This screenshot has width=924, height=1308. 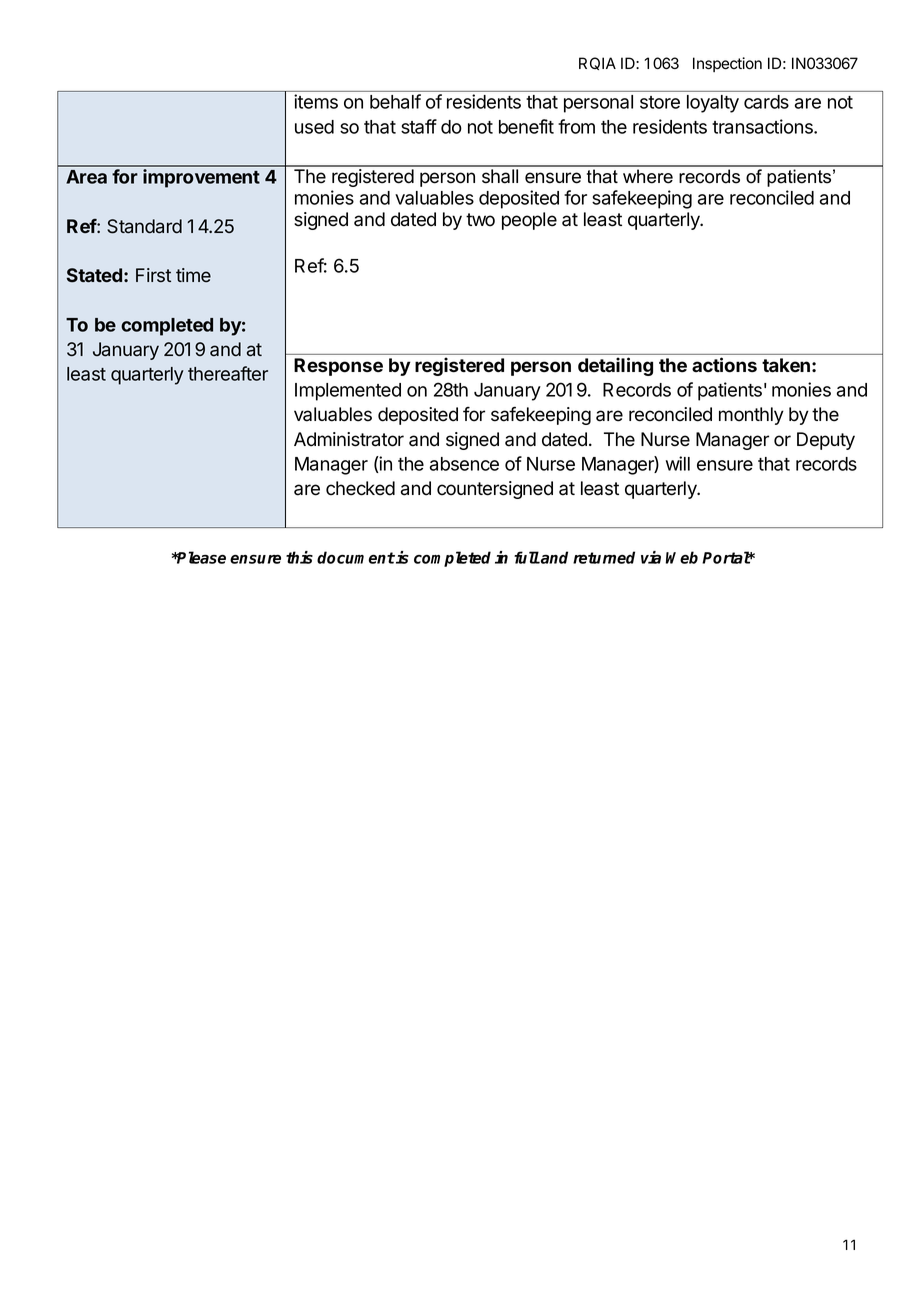 I want to click on behalf, so click(x=395, y=101).
